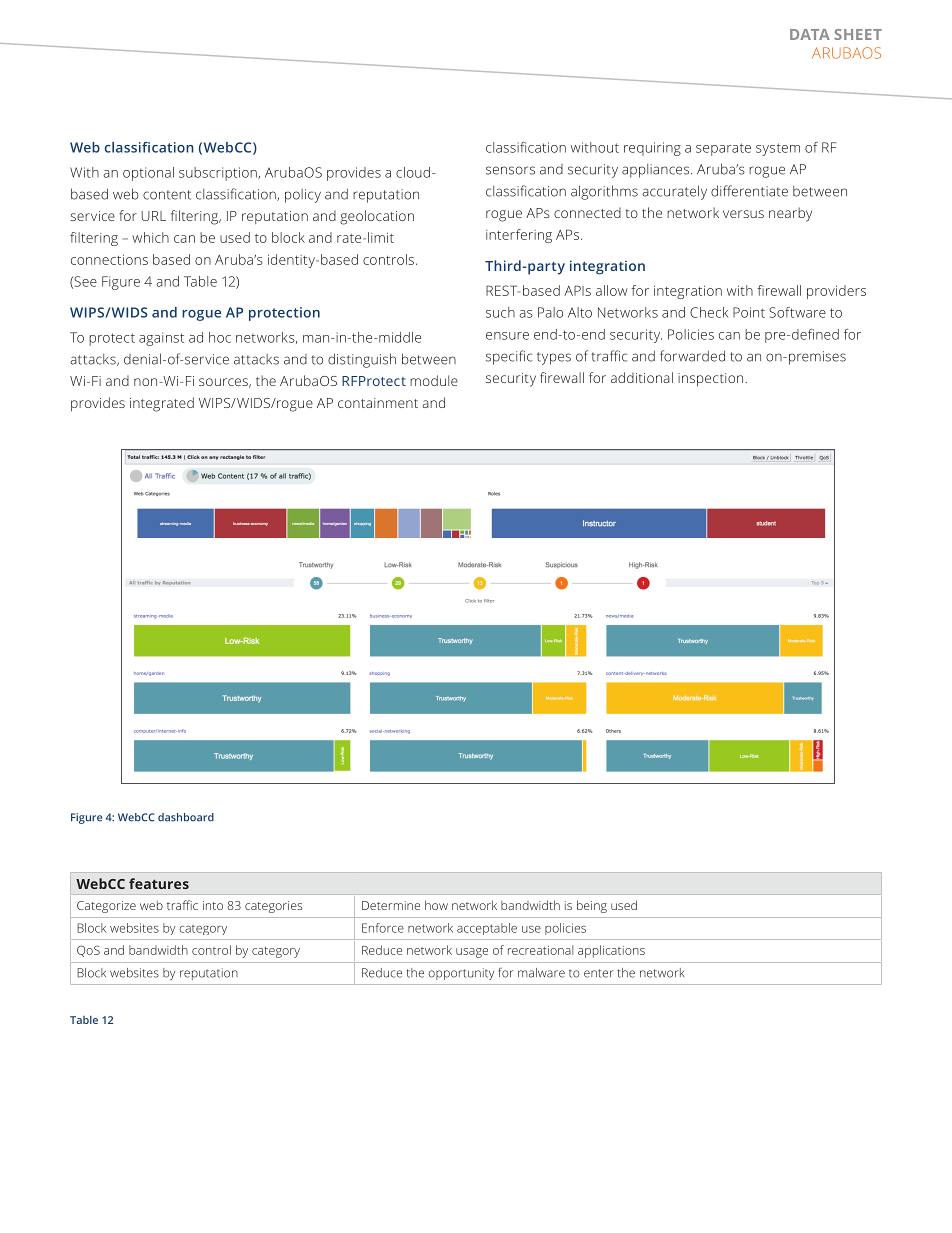 Image resolution: width=952 pixels, height=1233 pixels. I want to click on applications, so click(611, 951).
